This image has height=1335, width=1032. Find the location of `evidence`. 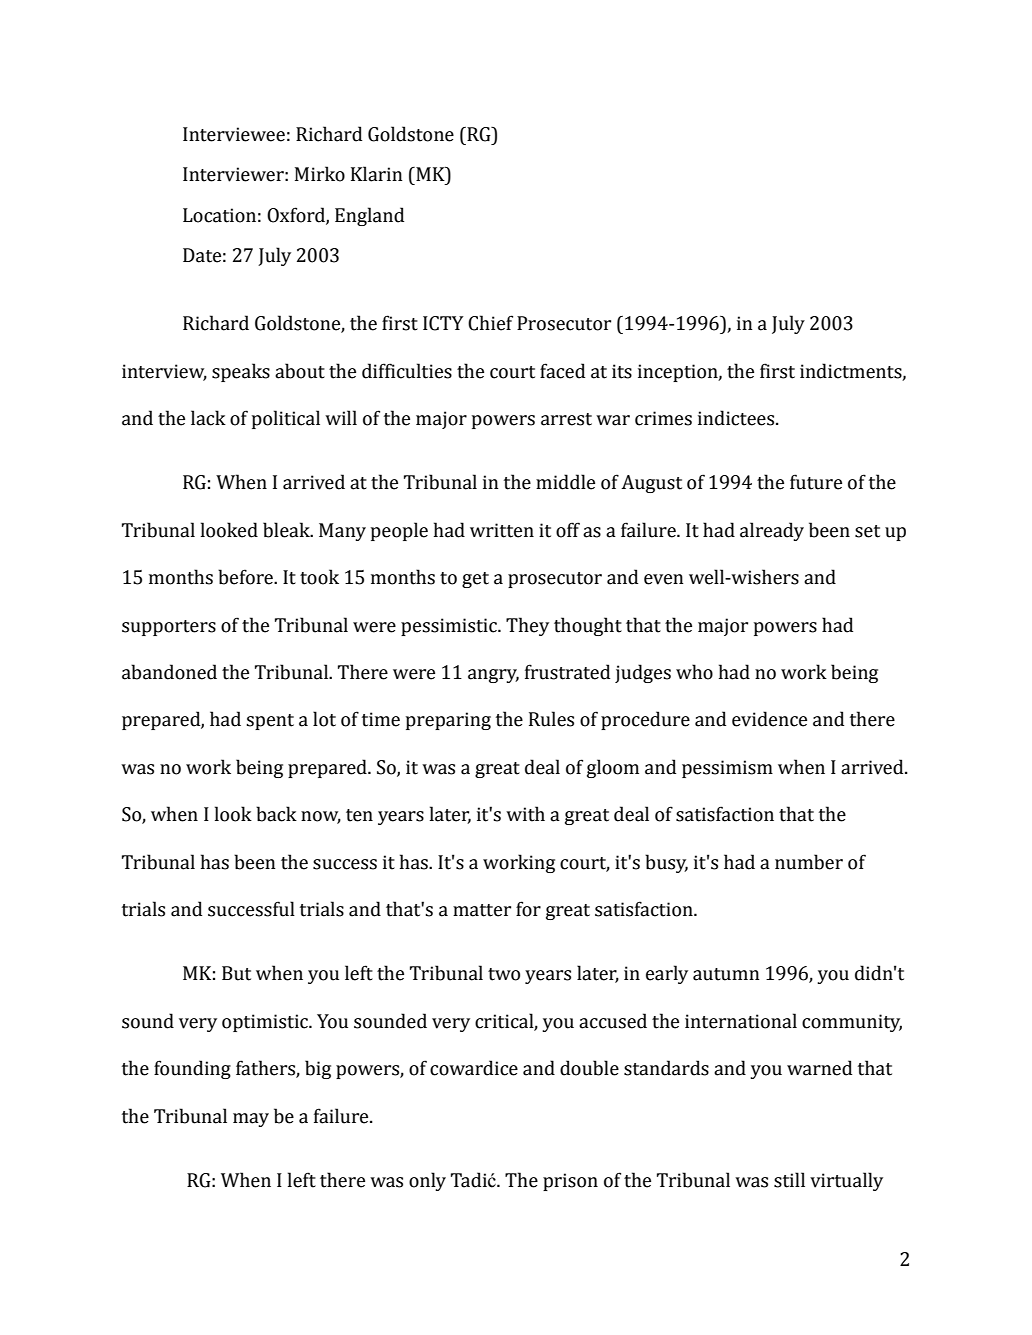

evidence is located at coordinates (769, 719).
